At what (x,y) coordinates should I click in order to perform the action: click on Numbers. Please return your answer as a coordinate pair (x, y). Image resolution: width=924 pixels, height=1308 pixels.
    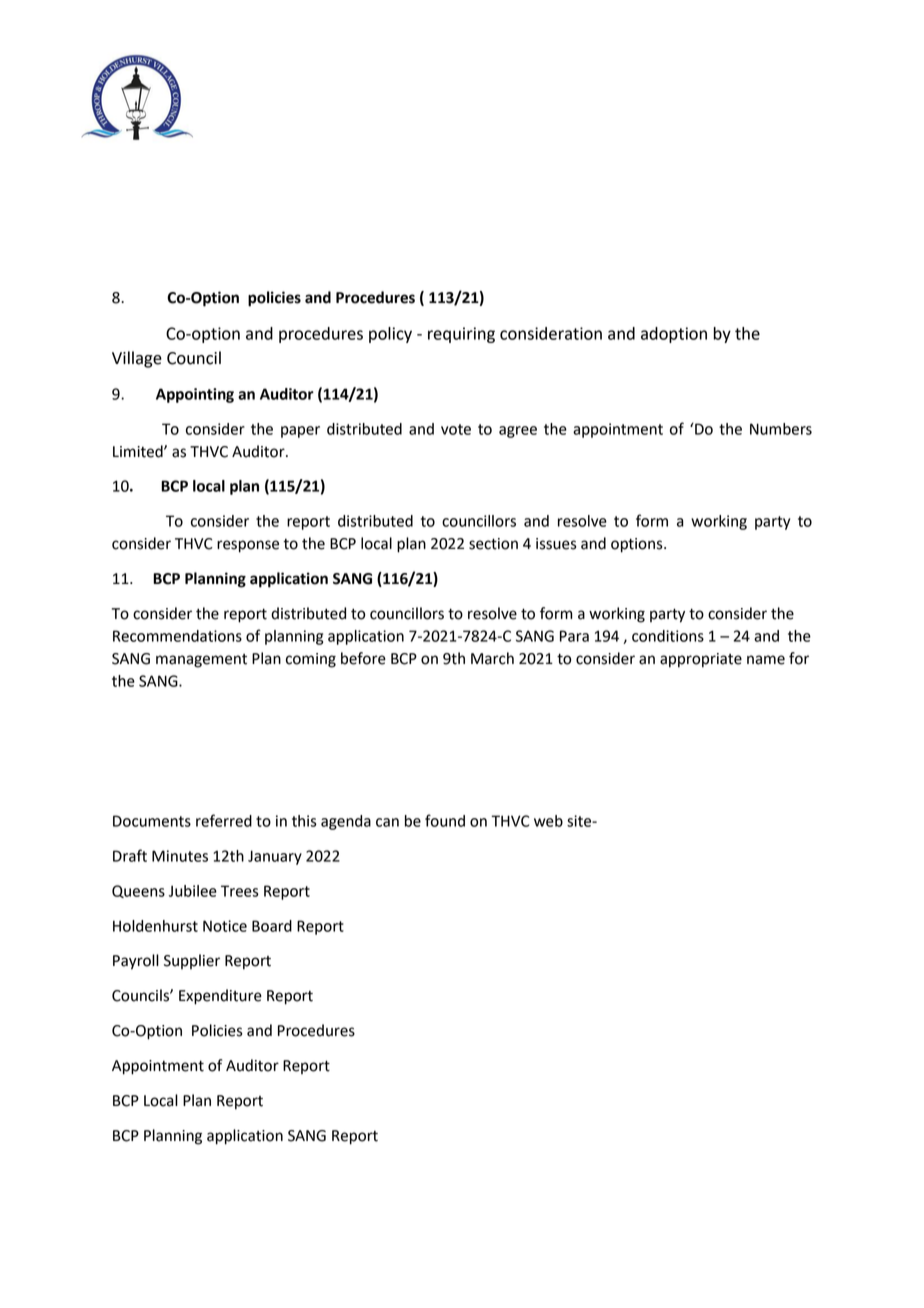
    Looking at the image, I should click on (781, 429).
